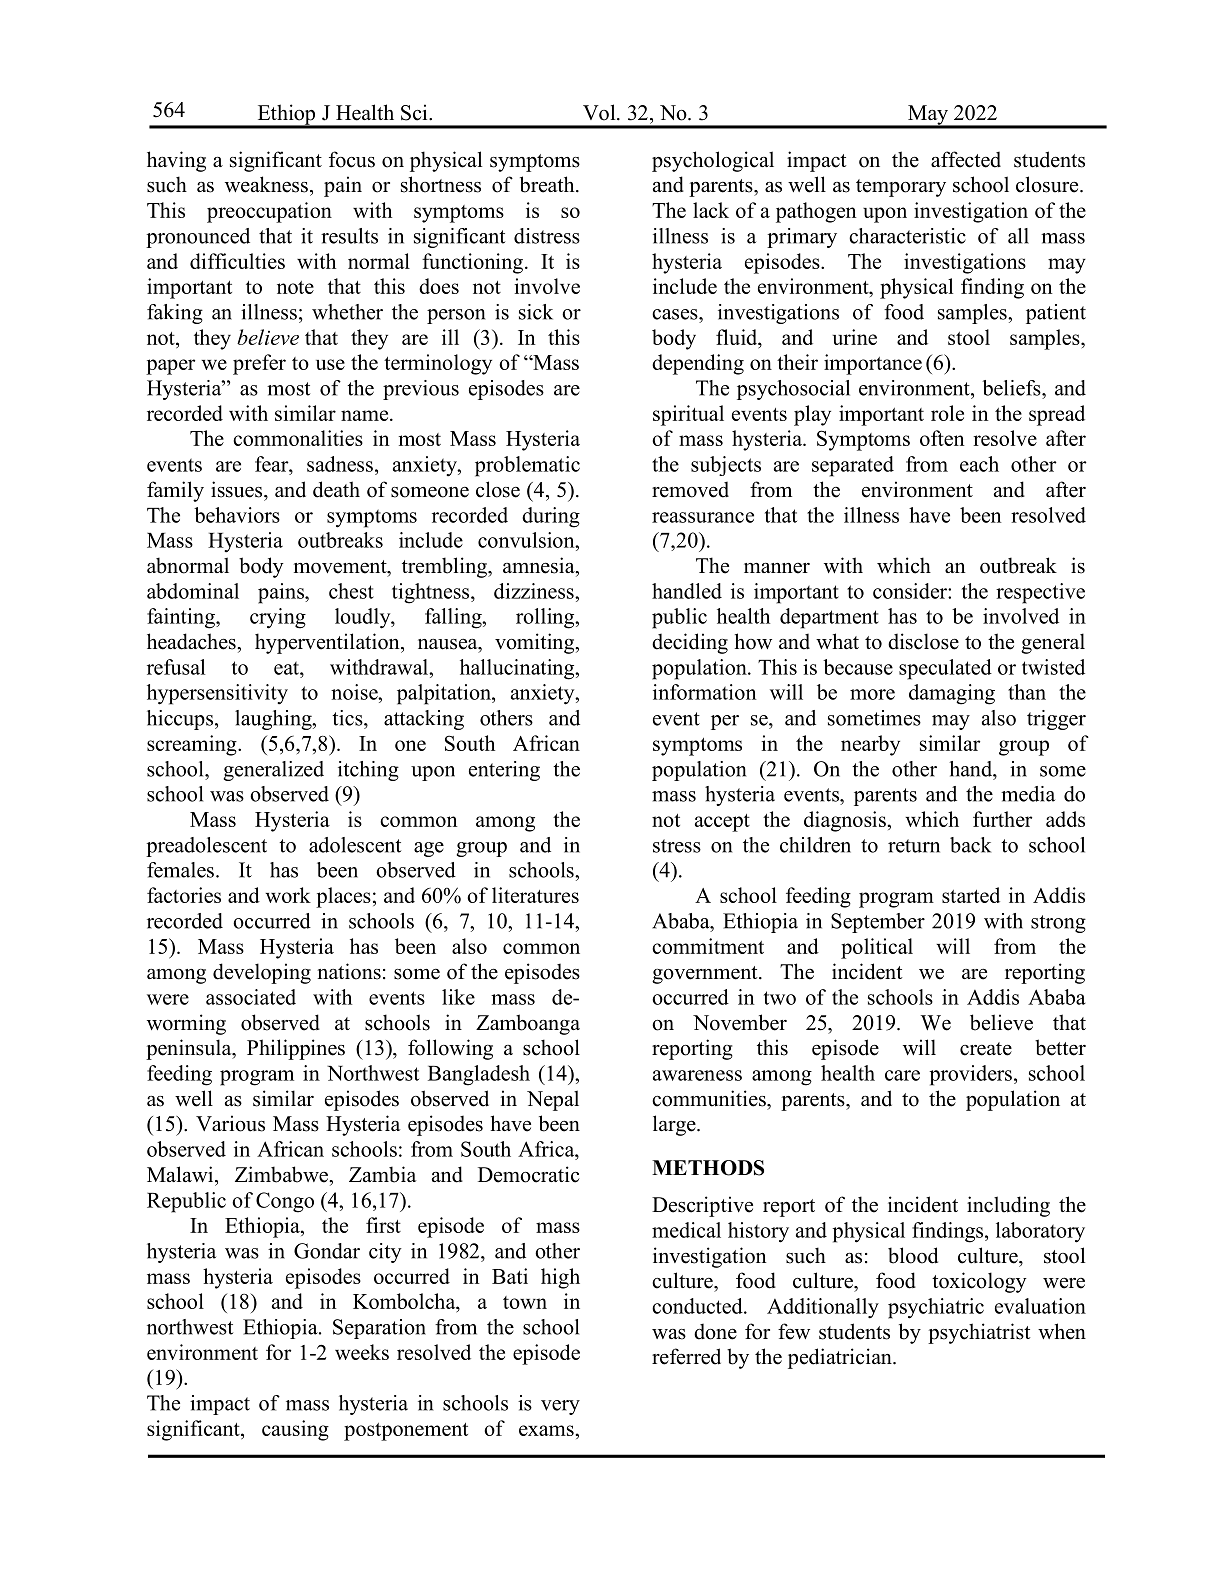 Image resolution: width=1228 pixels, height=1589 pixels. Describe the element at coordinates (877, 948) in the screenshot. I see `political` at that location.
